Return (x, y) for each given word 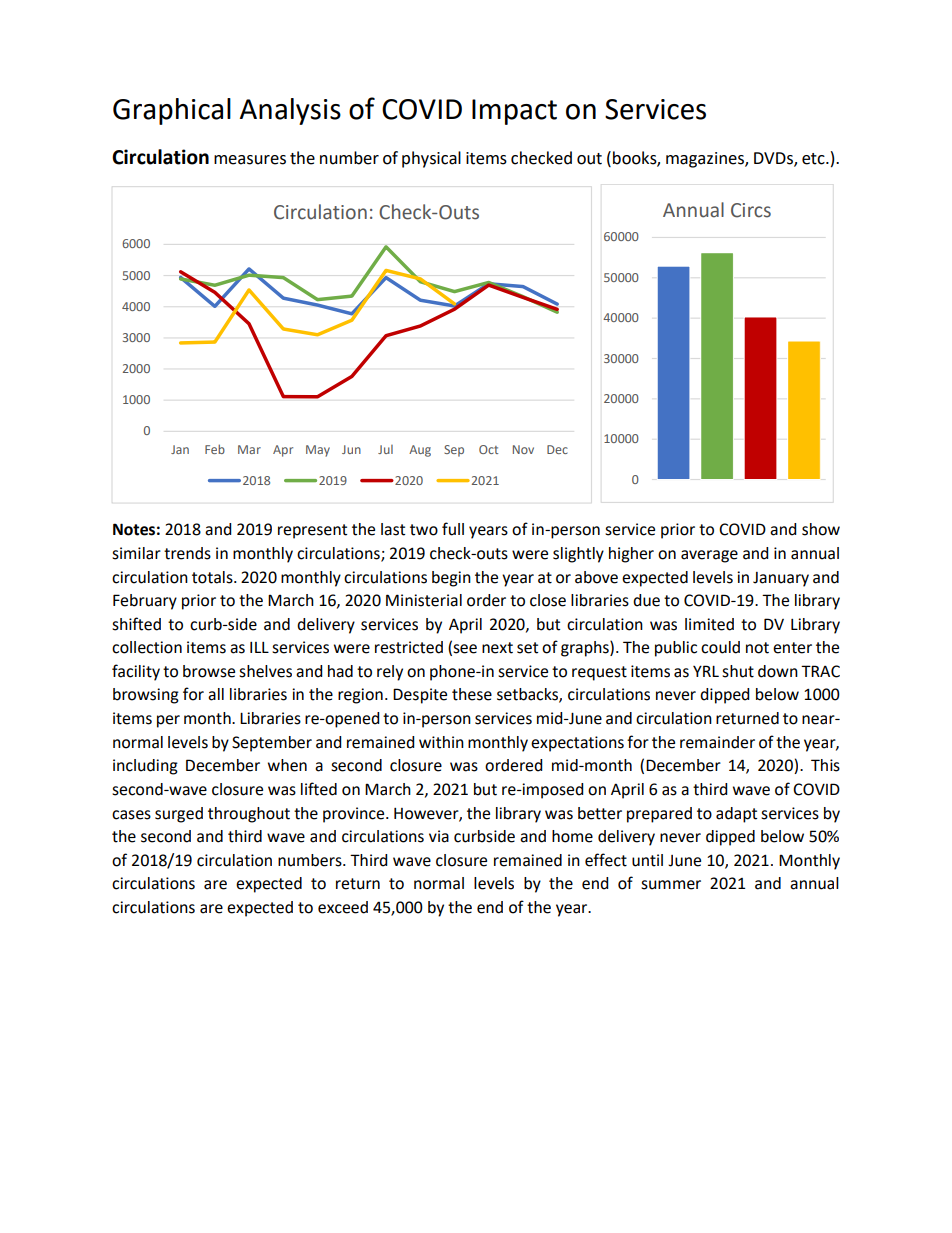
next (497, 648)
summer (671, 885)
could (720, 647)
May (318, 451)
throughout (249, 815)
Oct (488, 449)
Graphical (172, 111)
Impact (514, 112)
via (439, 836)
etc (814, 159)
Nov (523, 449)
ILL (259, 647)
